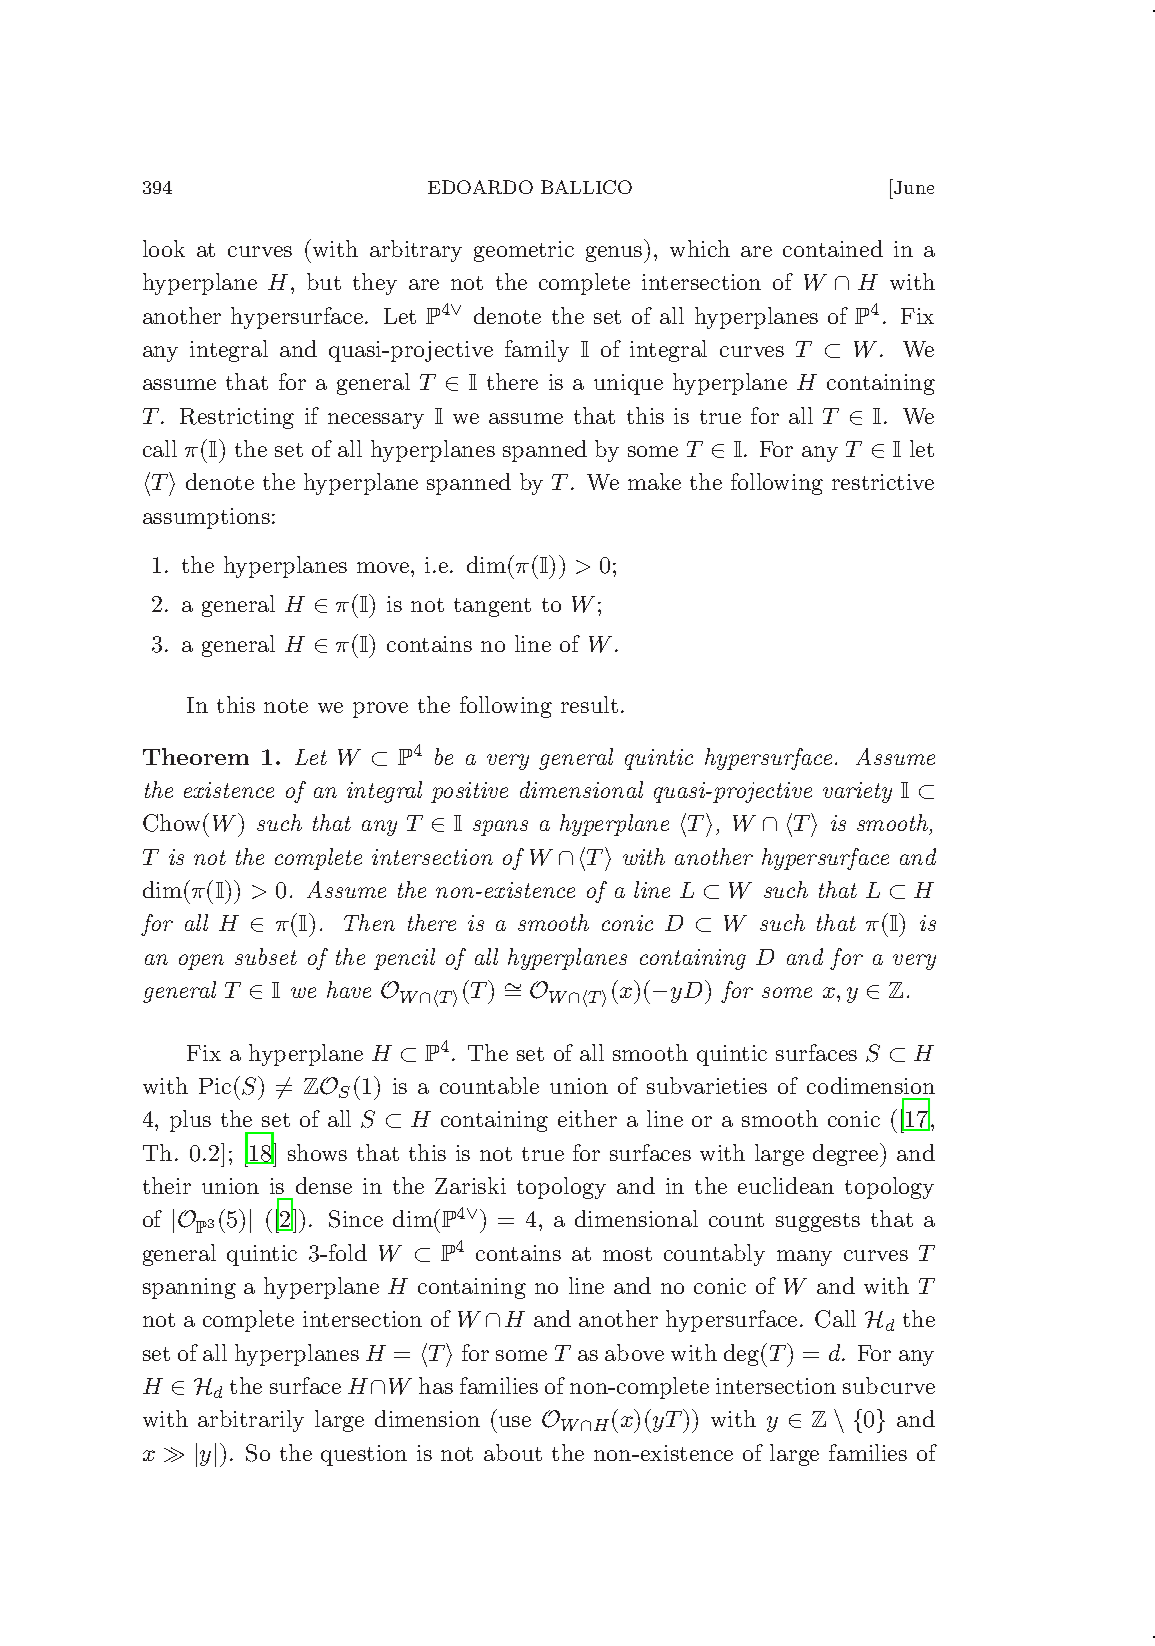 This screenshot has height=1646, width=1155. Describe the element at coordinates (384, 567) in the screenshot. I see `move` at that location.
